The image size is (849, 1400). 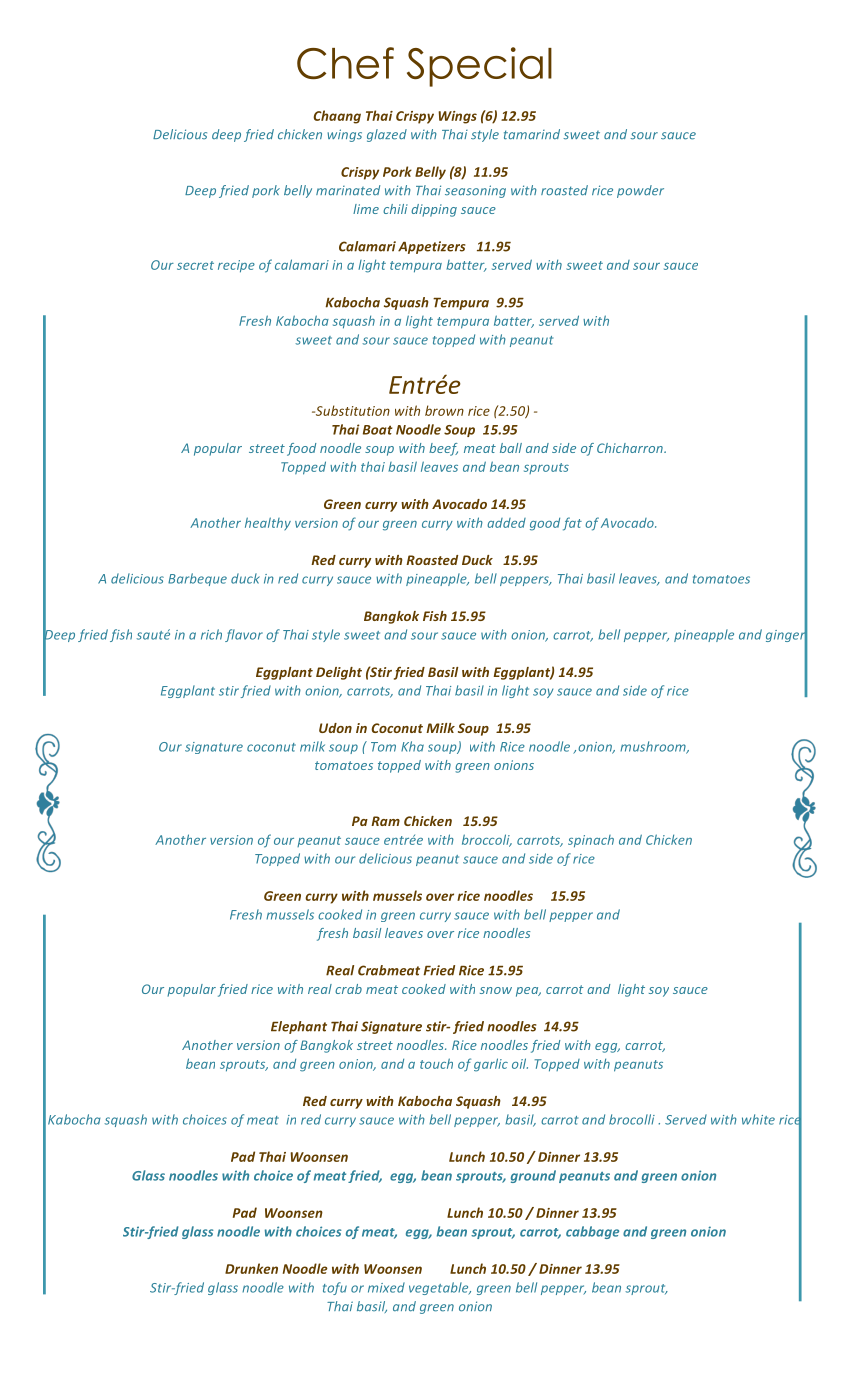 What do you see at coordinates (345, 63) in the screenshot?
I see `Chef` at bounding box center [345, 63].
